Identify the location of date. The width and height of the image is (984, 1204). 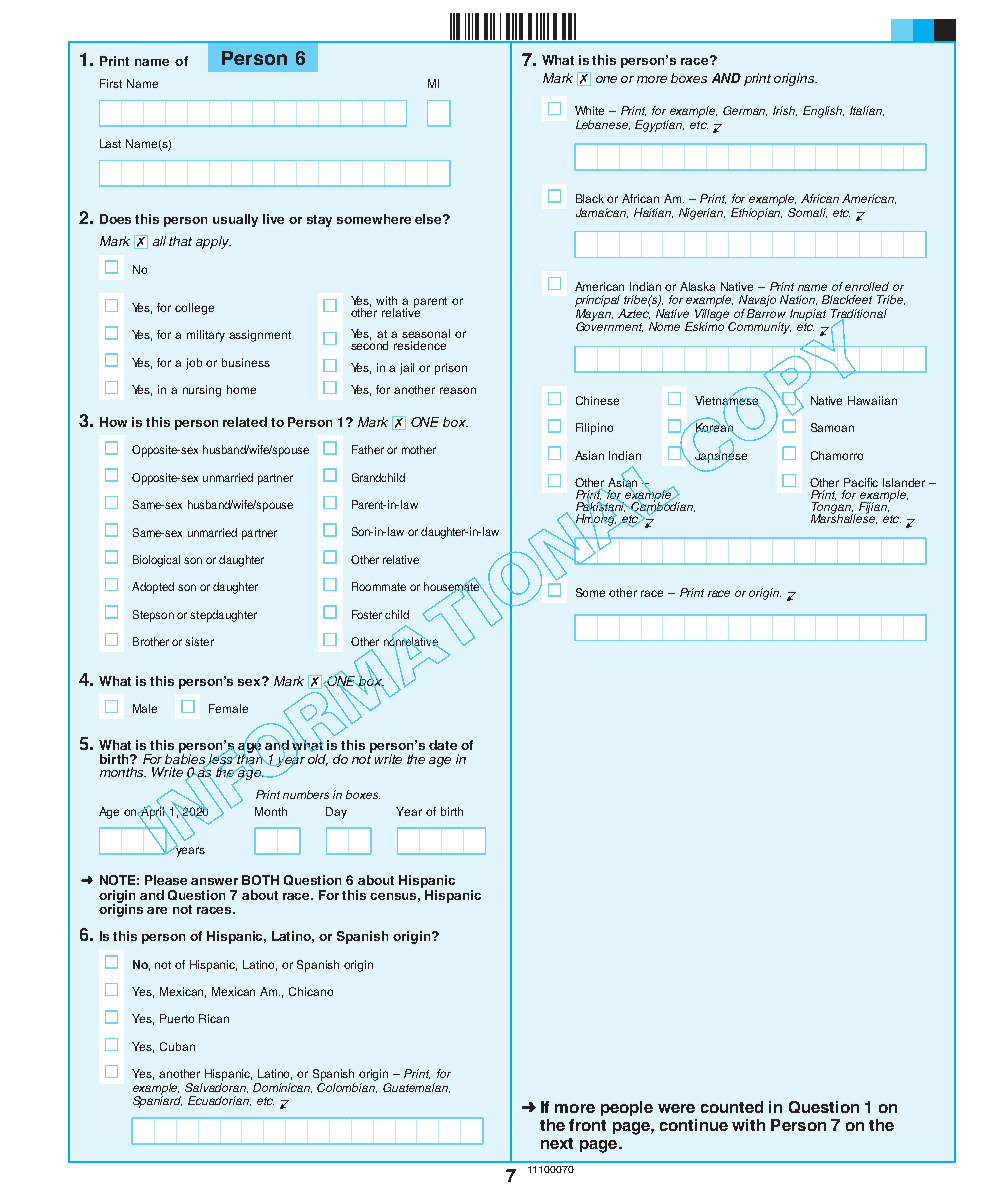
(443, 745).
